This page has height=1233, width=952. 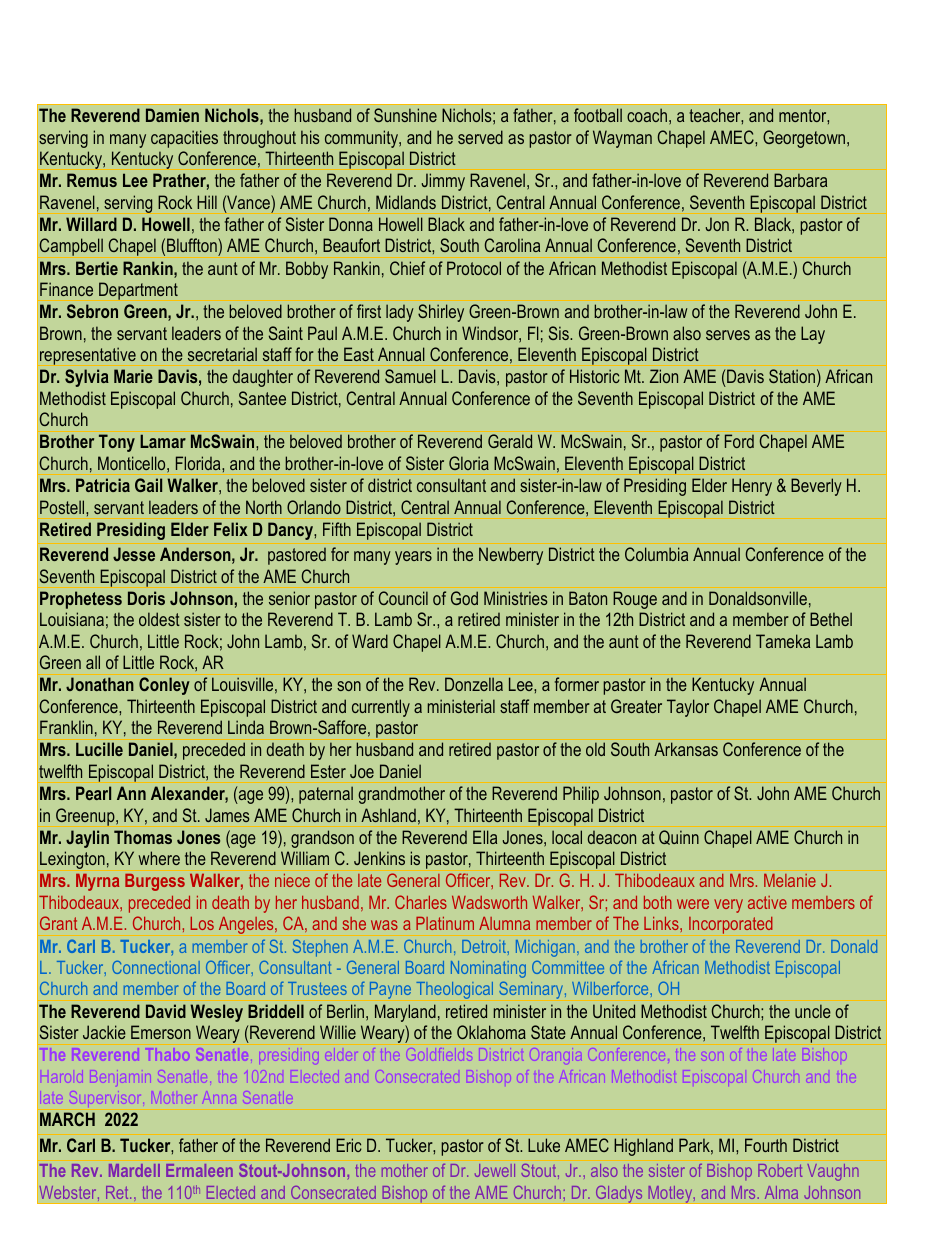 What do you see at coordinates (480, 137) in the page?
I see `served` at bounding box center [480, 137].
